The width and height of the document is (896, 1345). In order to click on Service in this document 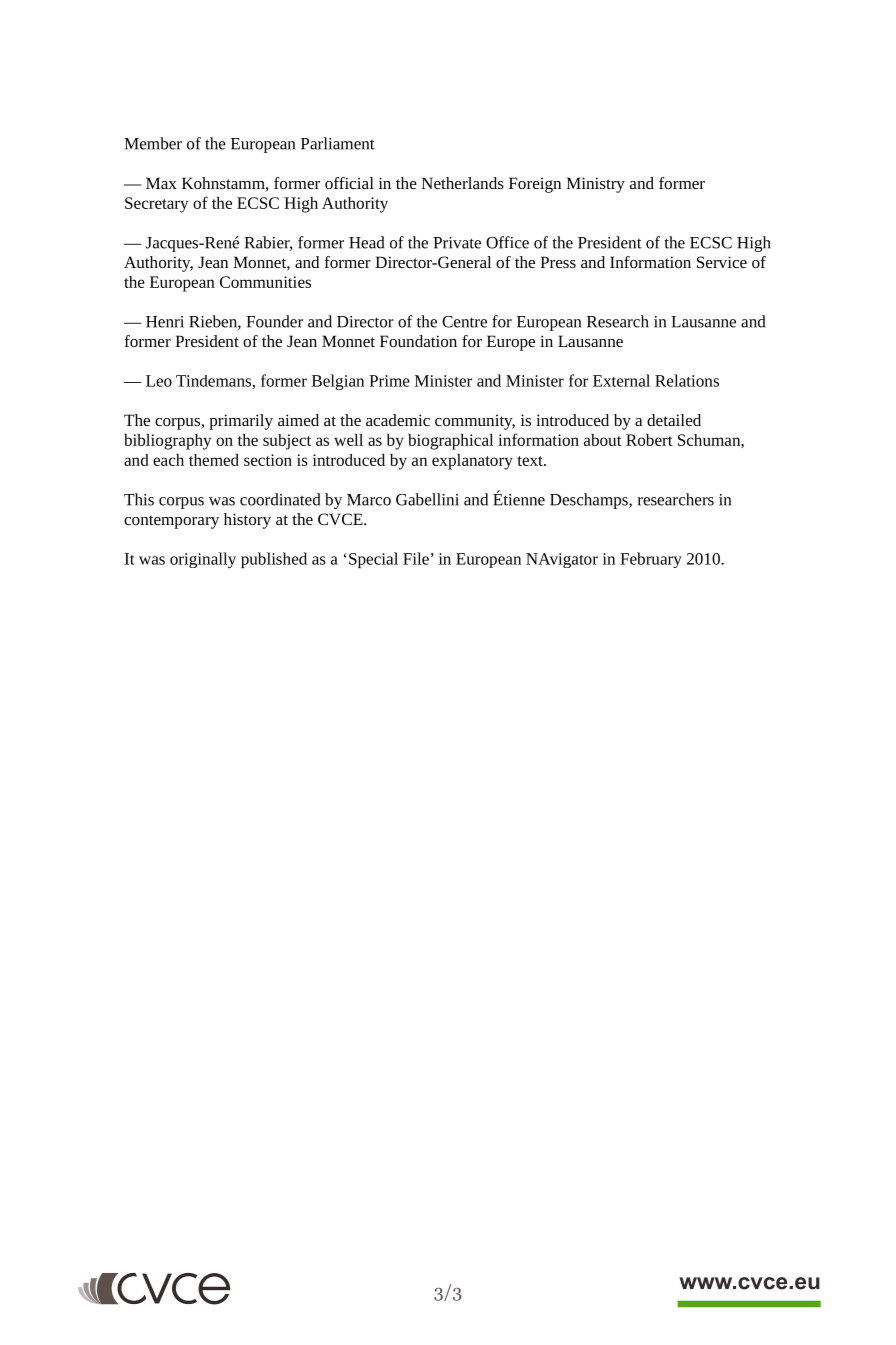, I will do `click(722, 262)`.
